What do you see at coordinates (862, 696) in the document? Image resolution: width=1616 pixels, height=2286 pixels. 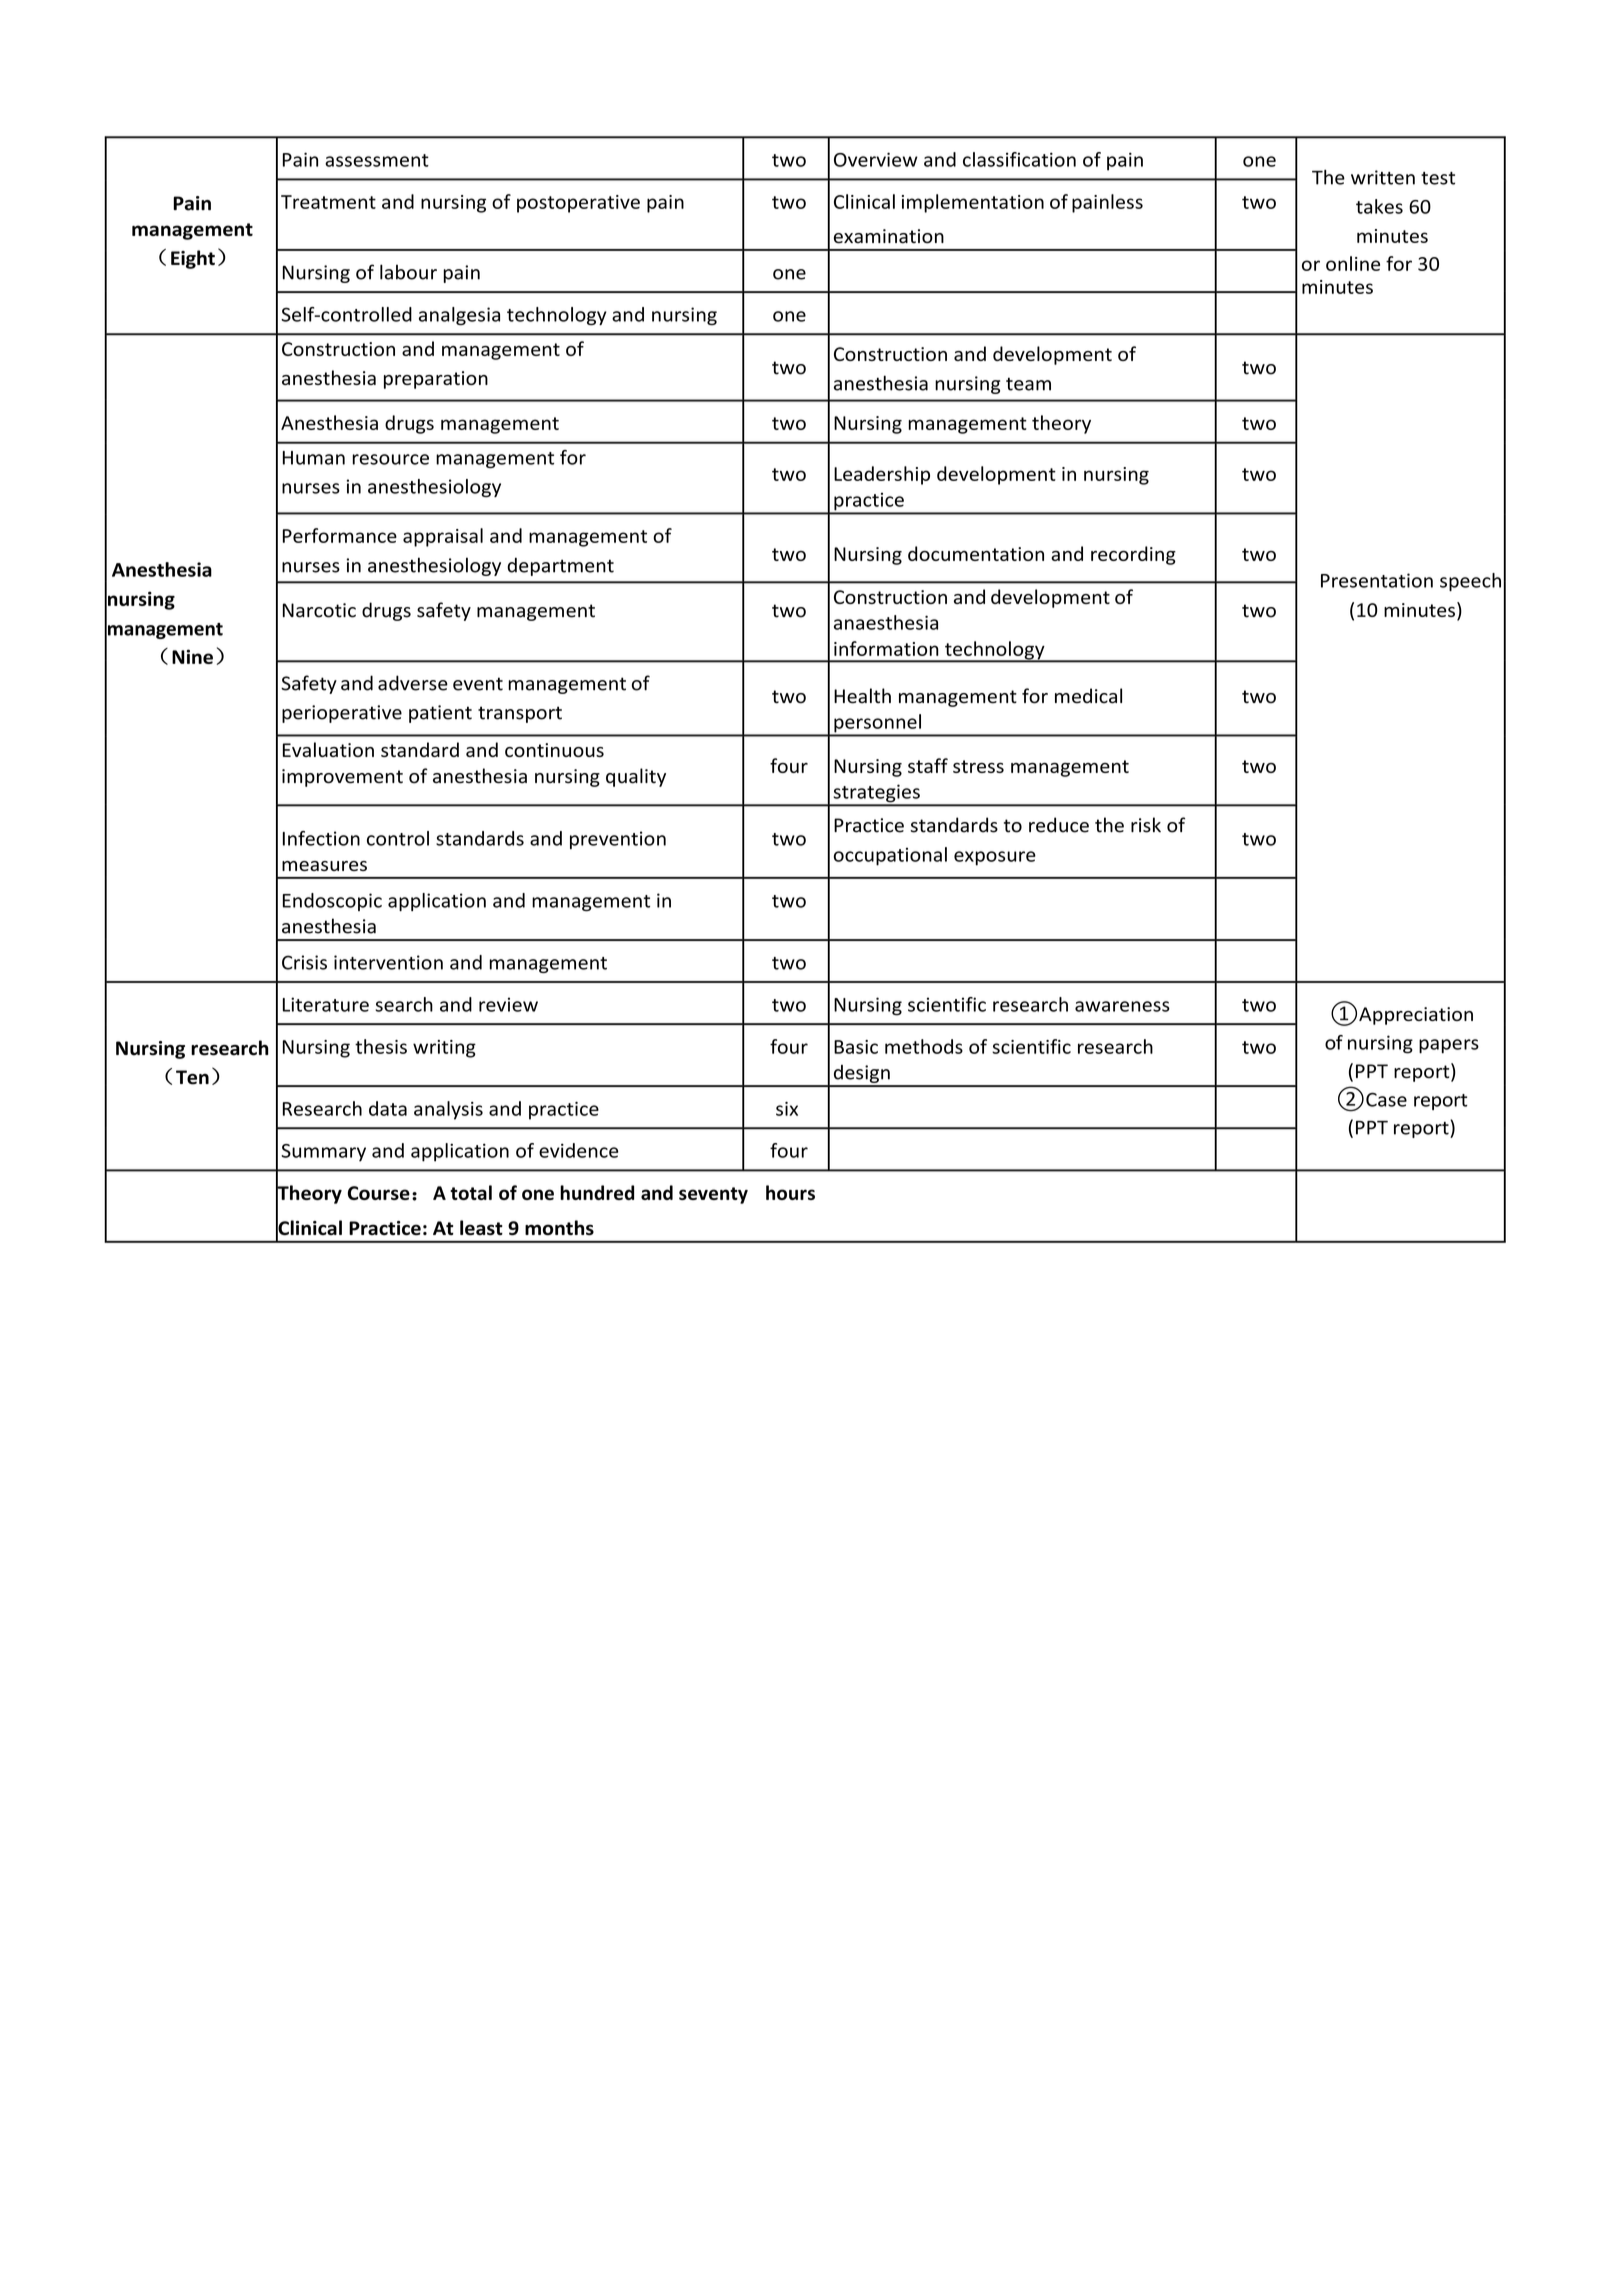 I see `Health` at bounding box center [862, 696].
